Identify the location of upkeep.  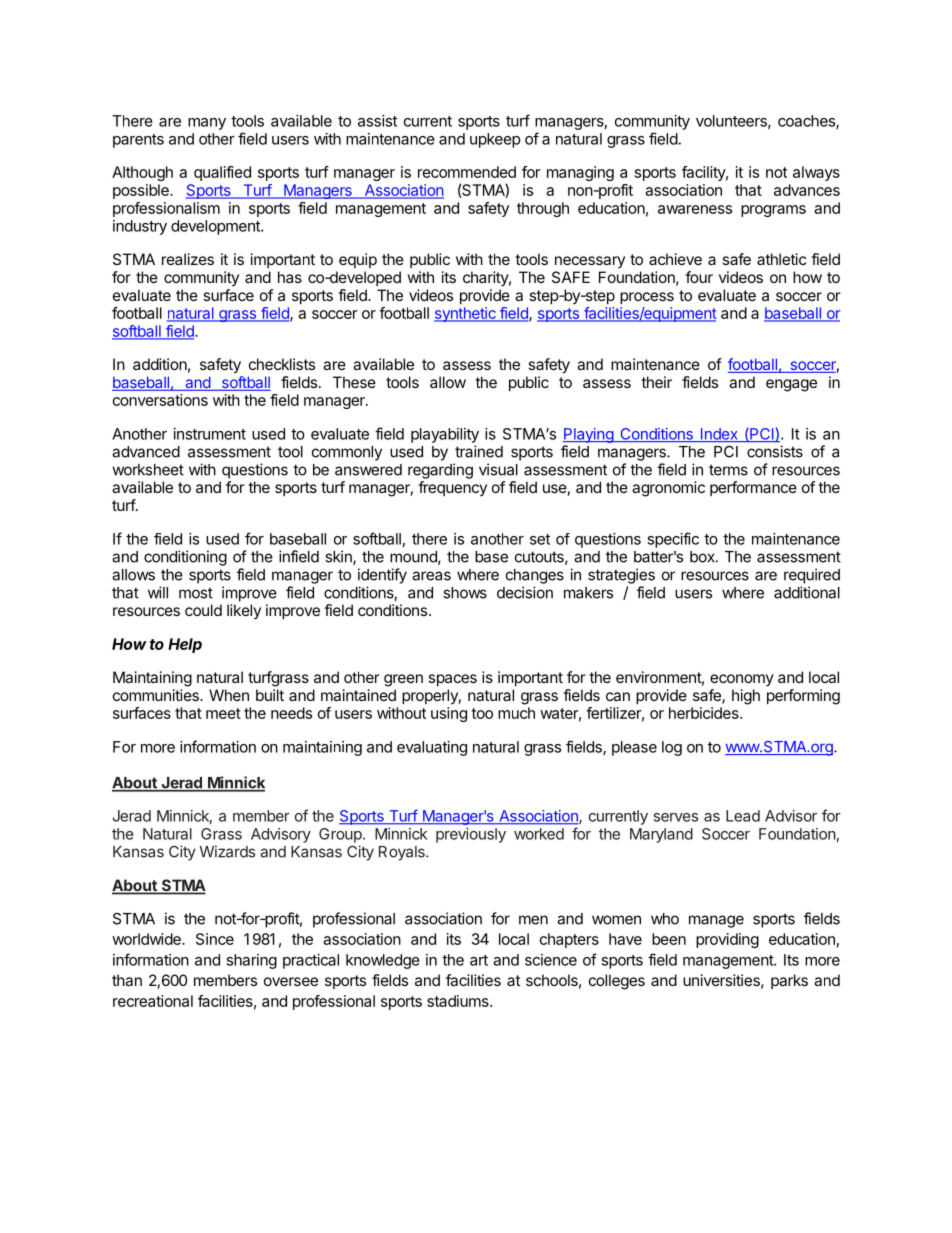
(495, 140).
